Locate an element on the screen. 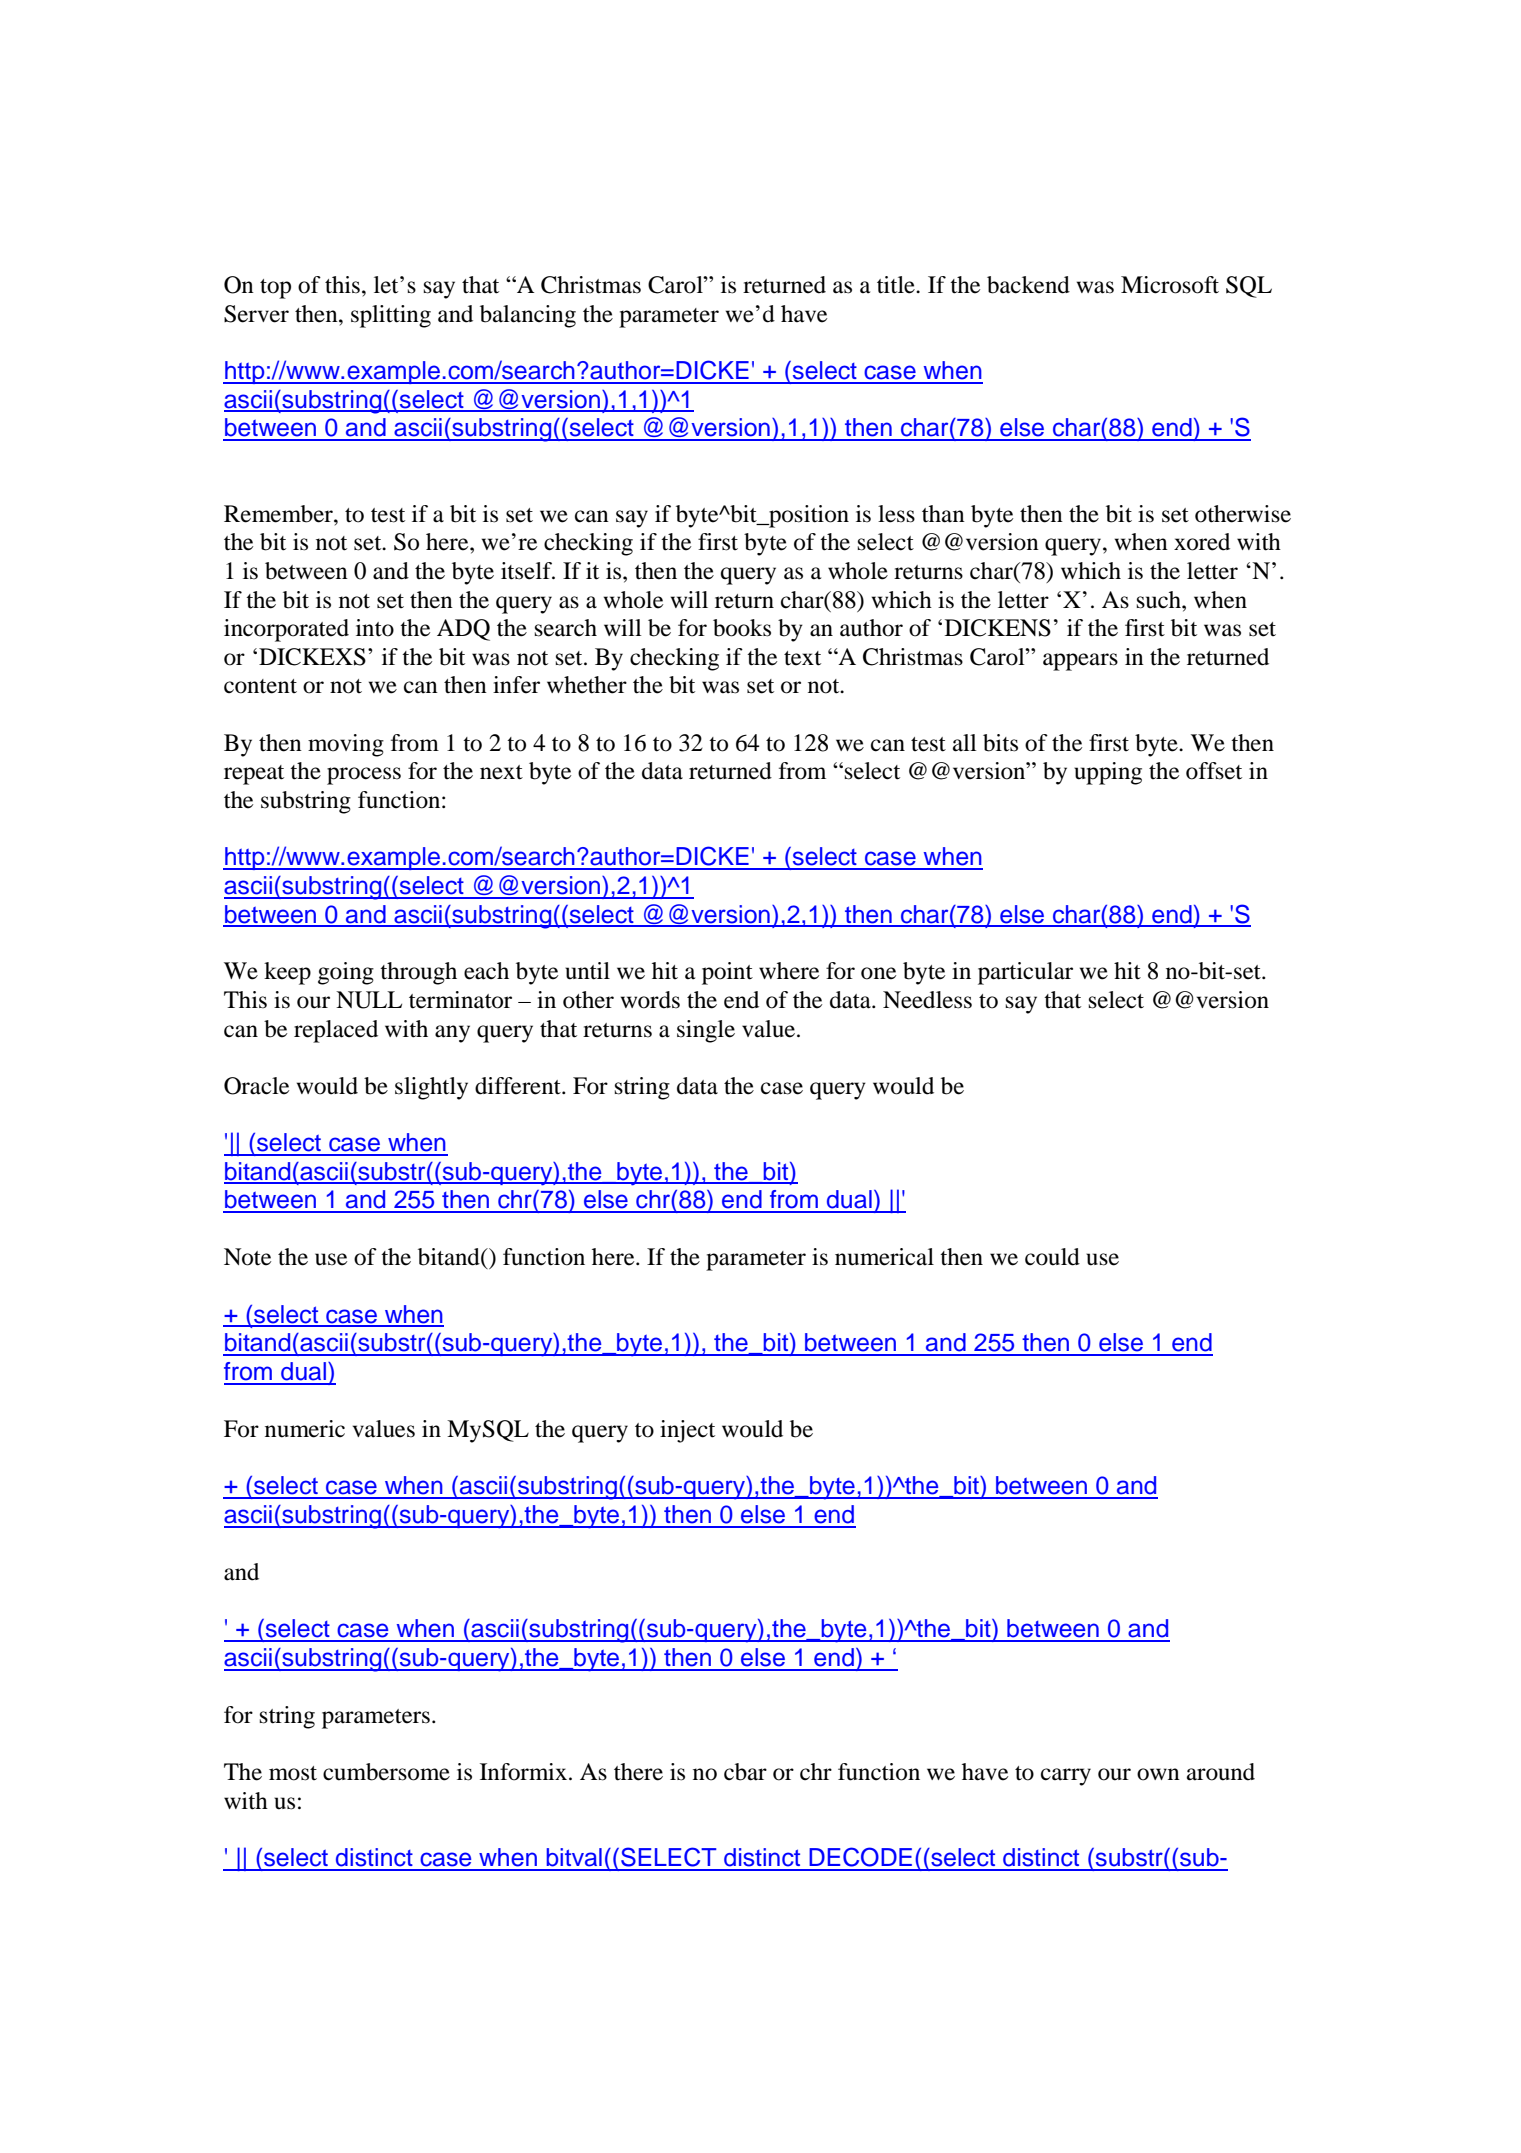  single is located at coordinates (706, 1031).
